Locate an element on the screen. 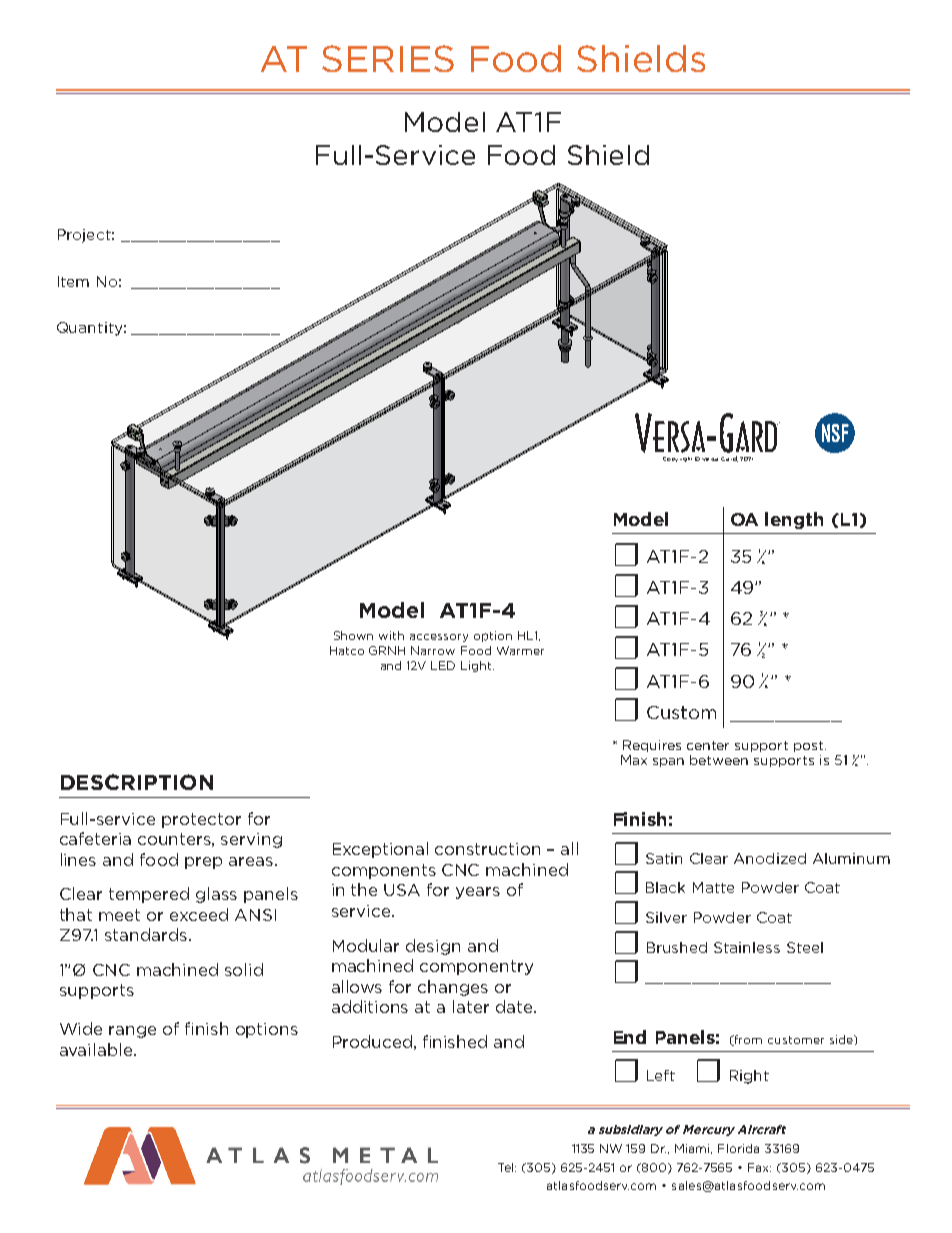  Tel is located at coordinates (507, 1167).
